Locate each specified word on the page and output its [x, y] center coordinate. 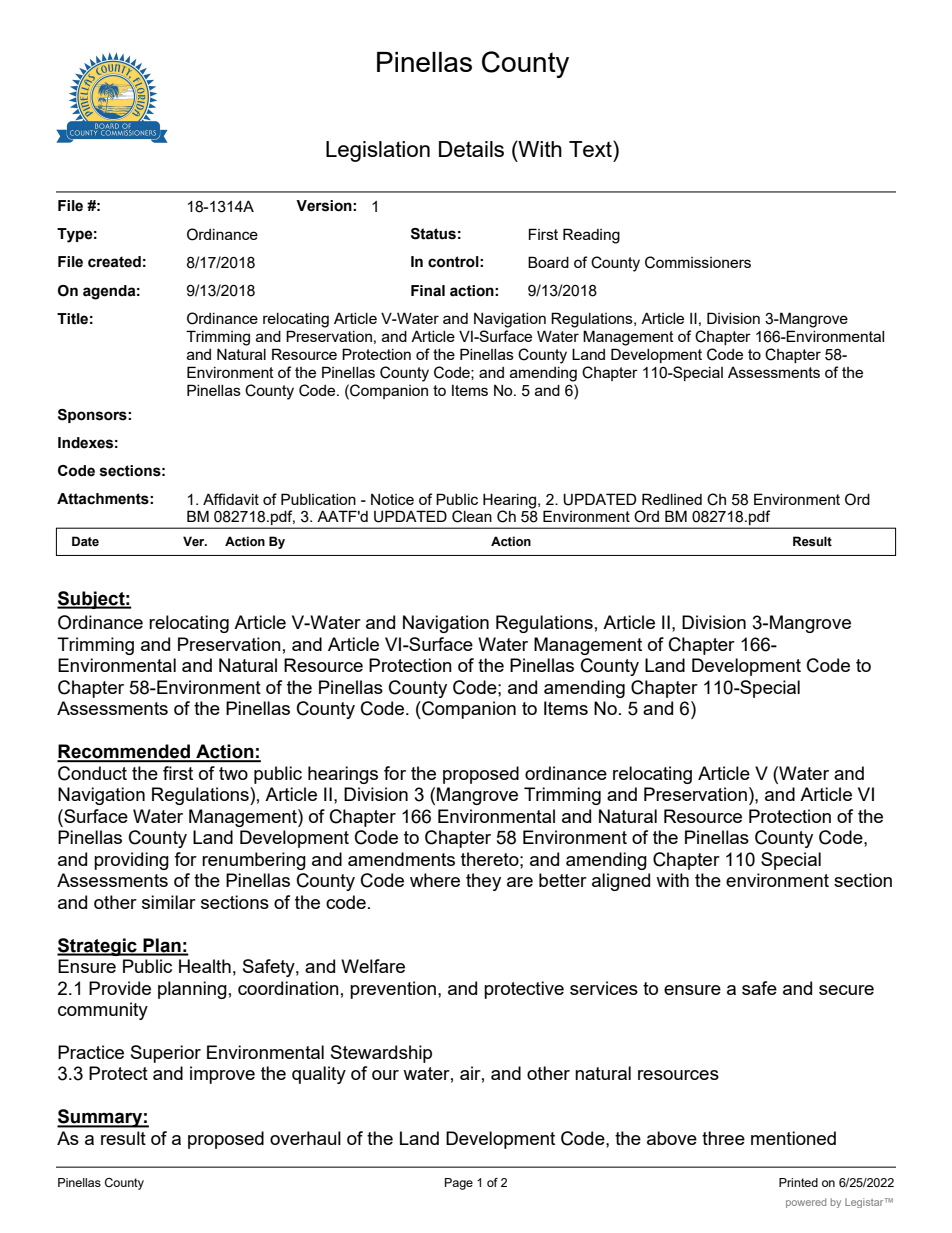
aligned [621, 882]
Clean [472, 516]
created [114, 262]
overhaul [305, 1138]
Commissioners [698, 262]
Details [471, 149]
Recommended [125, 752]
